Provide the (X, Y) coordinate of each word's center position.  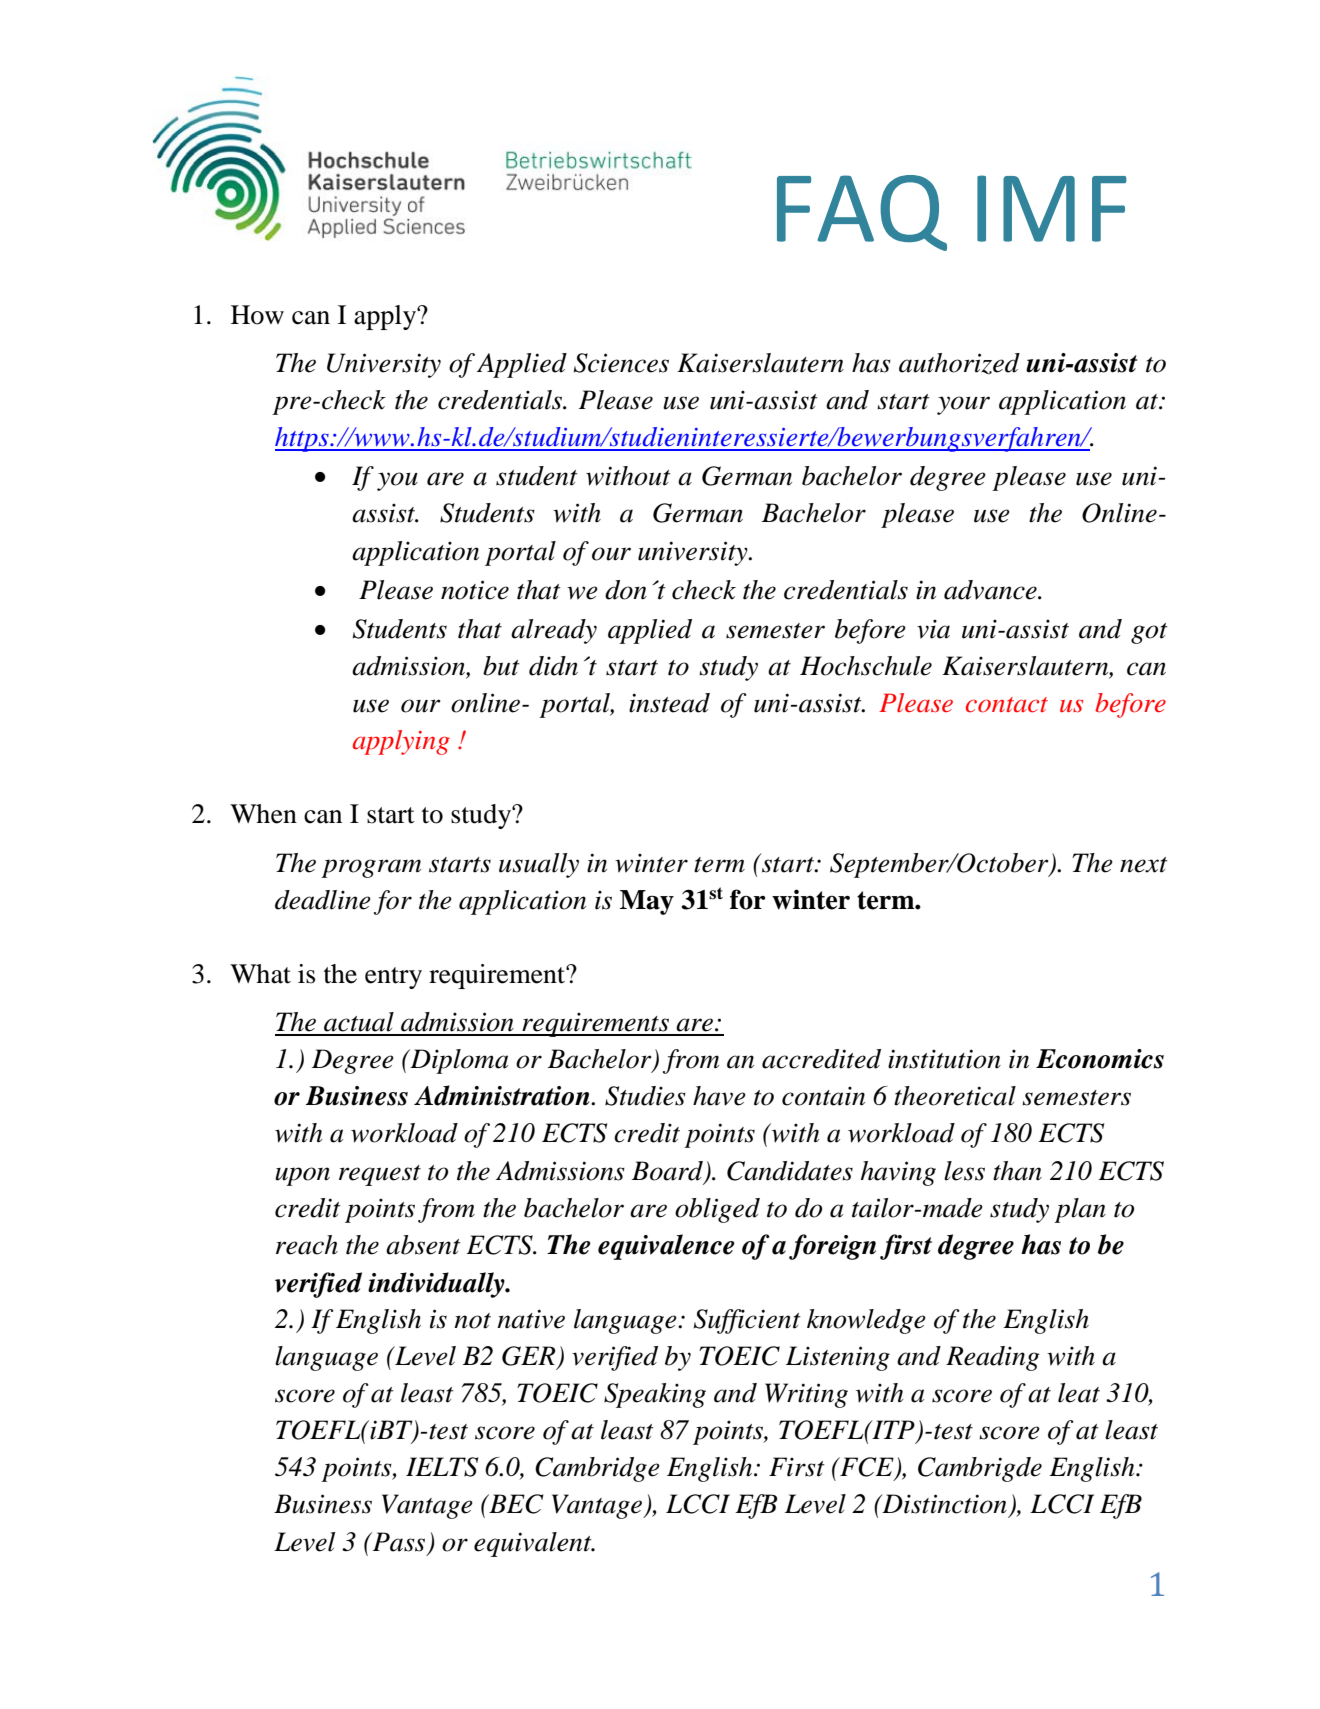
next (1144, 865)
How (257, 315)
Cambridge (597, 1469)
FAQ (862, 213)
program (371, 868)
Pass (397, 1542)
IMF (1052, 208)
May (647, 902)
